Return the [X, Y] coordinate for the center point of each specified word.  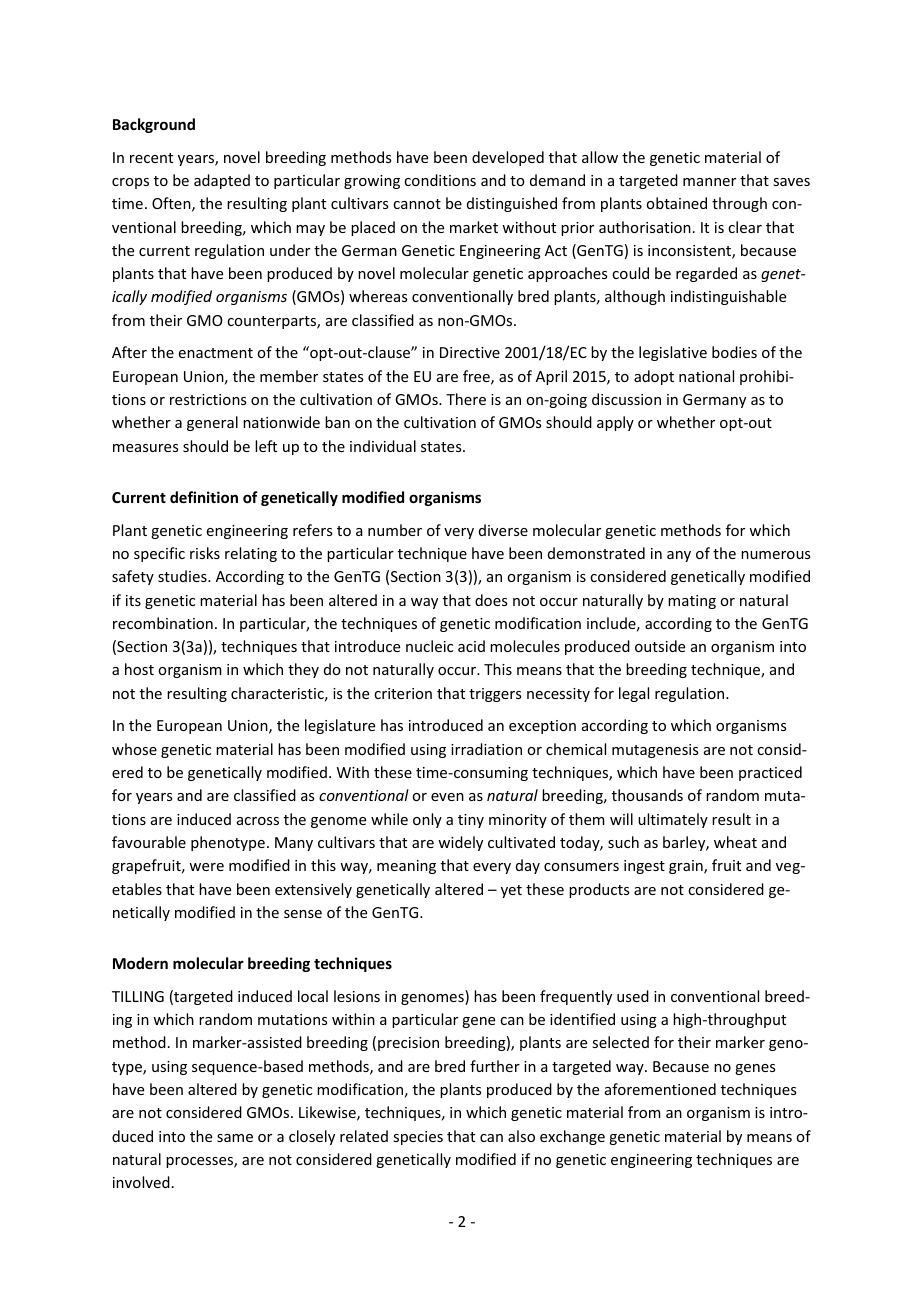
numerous [775, 555]
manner [709, 182]
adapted [222, 181]
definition [204, 497]
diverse [503, 530]
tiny [471, 821]
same [235, 1138]
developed [508, 158]
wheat [735, 842]
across [258, 821]
